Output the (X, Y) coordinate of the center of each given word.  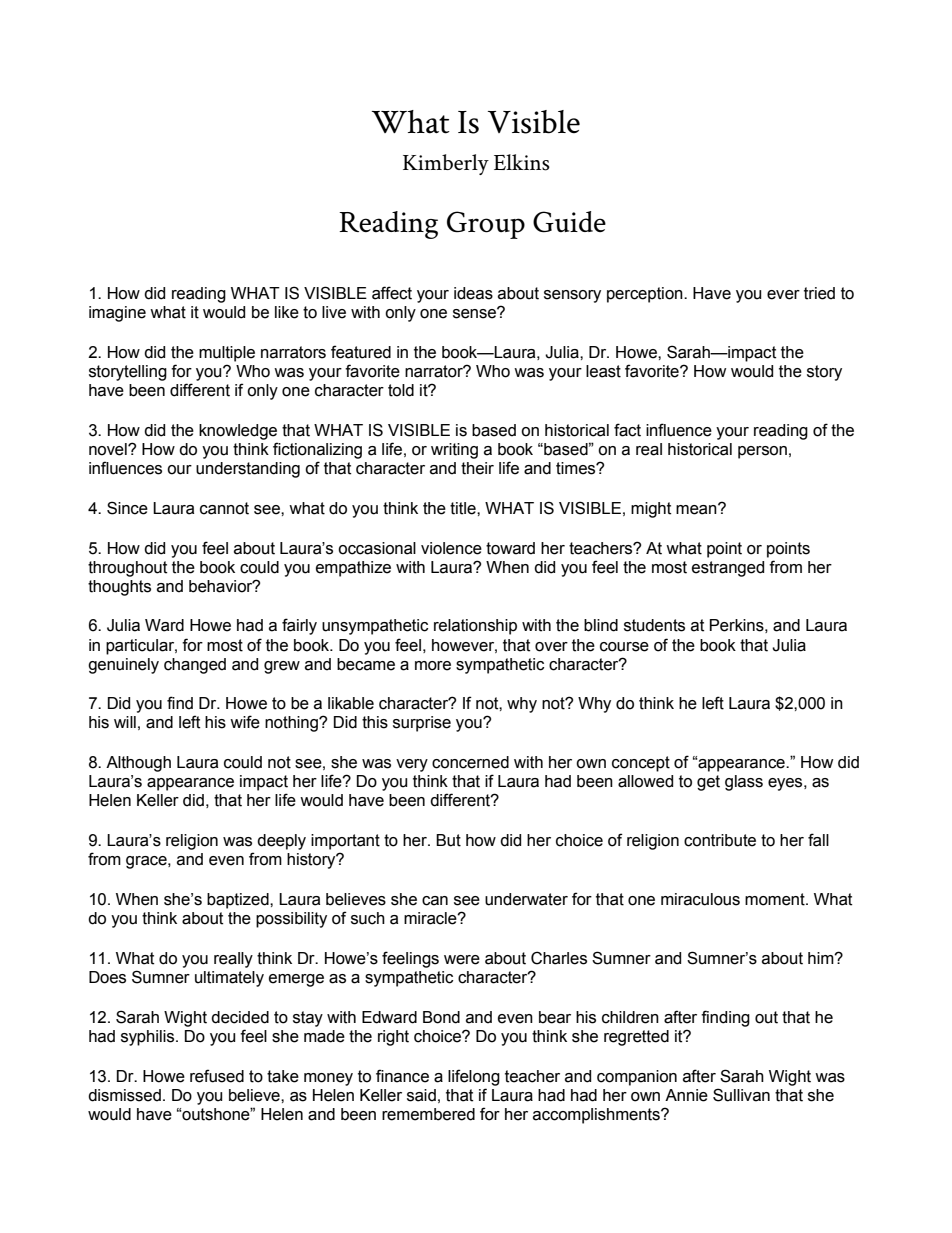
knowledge (238, 432)
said (421, 1095)
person (762, 452)
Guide (569, 222)
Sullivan (741, 1095)
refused (217, 1076)
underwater (526, 899)
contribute (720, 840)
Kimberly (446, 164)
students (654, 625)
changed (195, 666)
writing (454, 451)
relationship (475, 627)
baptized (239, 901)
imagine (117, 314)
